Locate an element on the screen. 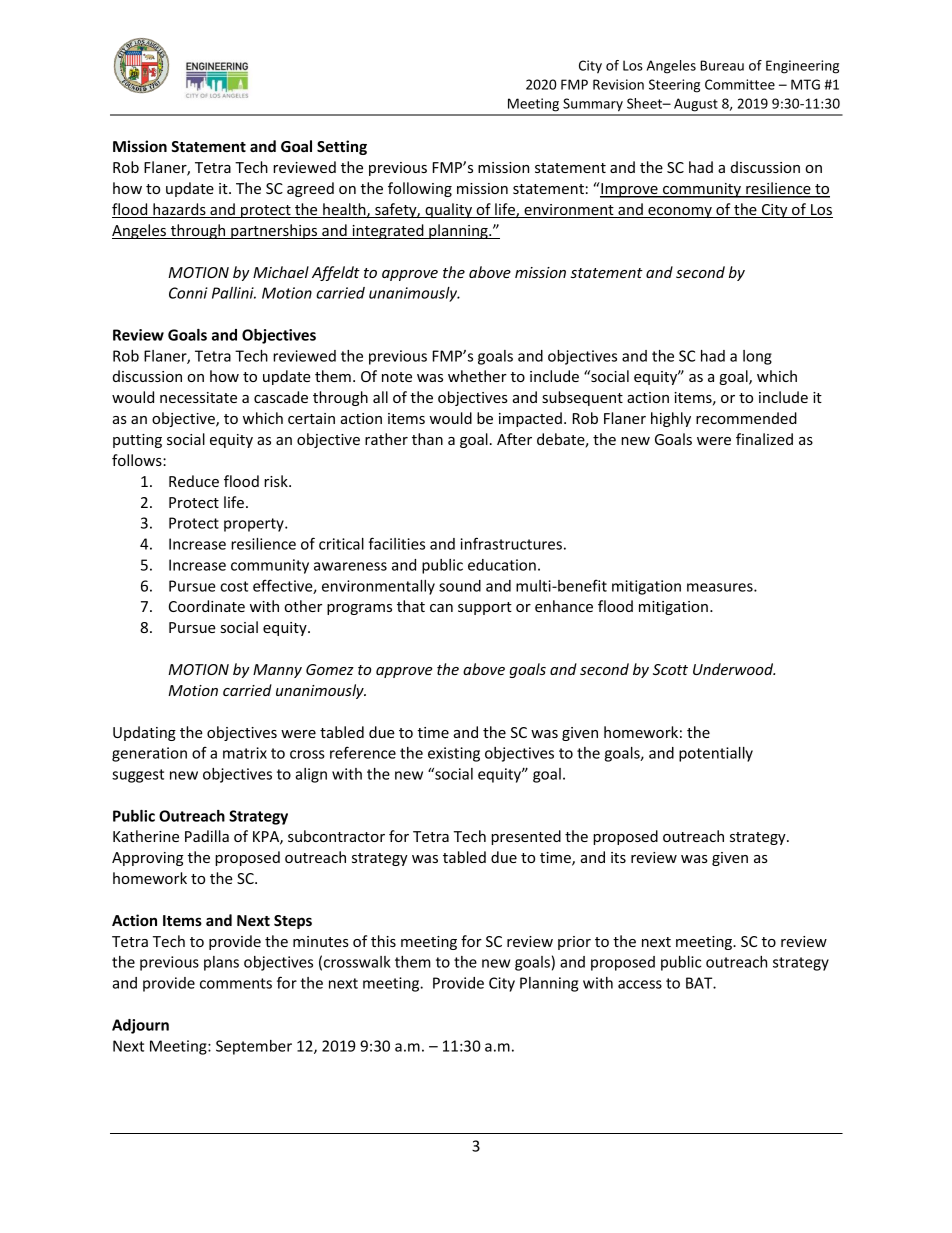 This screenshot has height=1233, width=952. existing is located at coordinates (454, 754).
